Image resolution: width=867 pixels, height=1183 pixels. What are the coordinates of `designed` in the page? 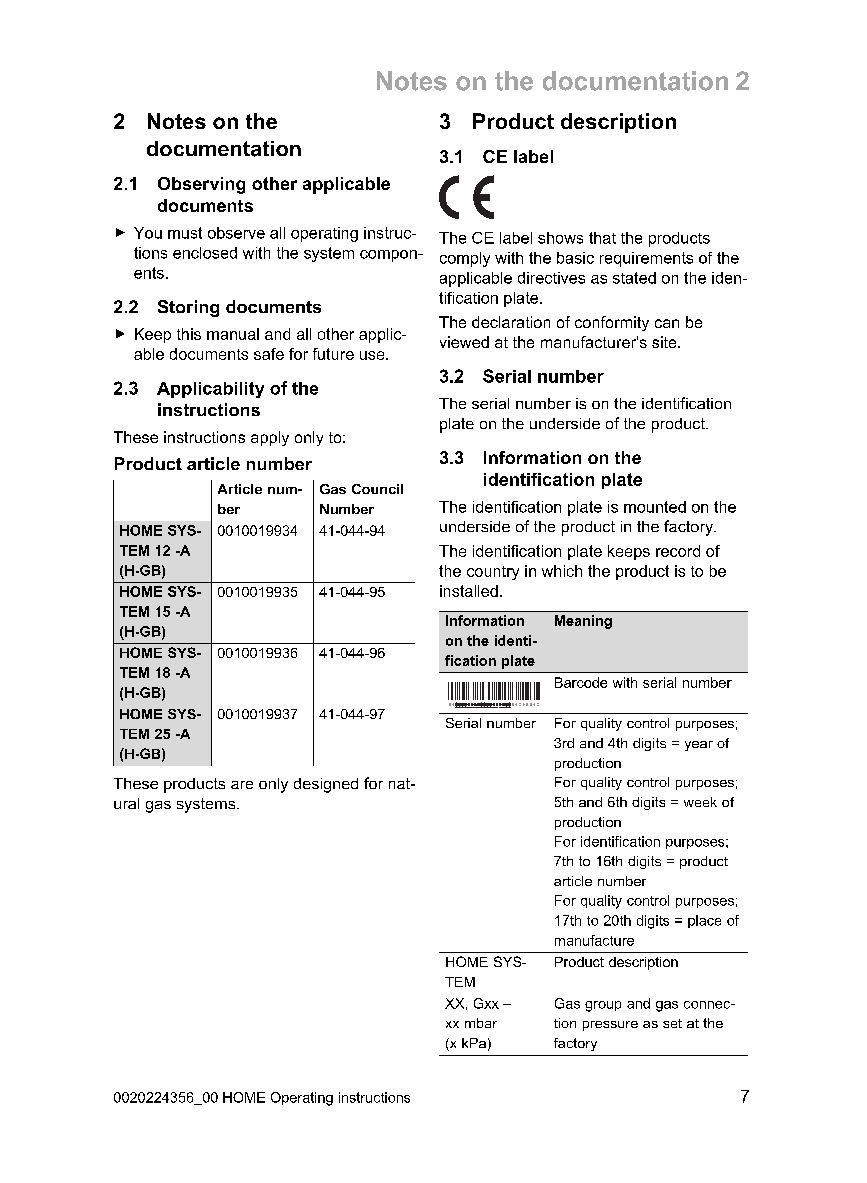 It's located at (326, 785).
